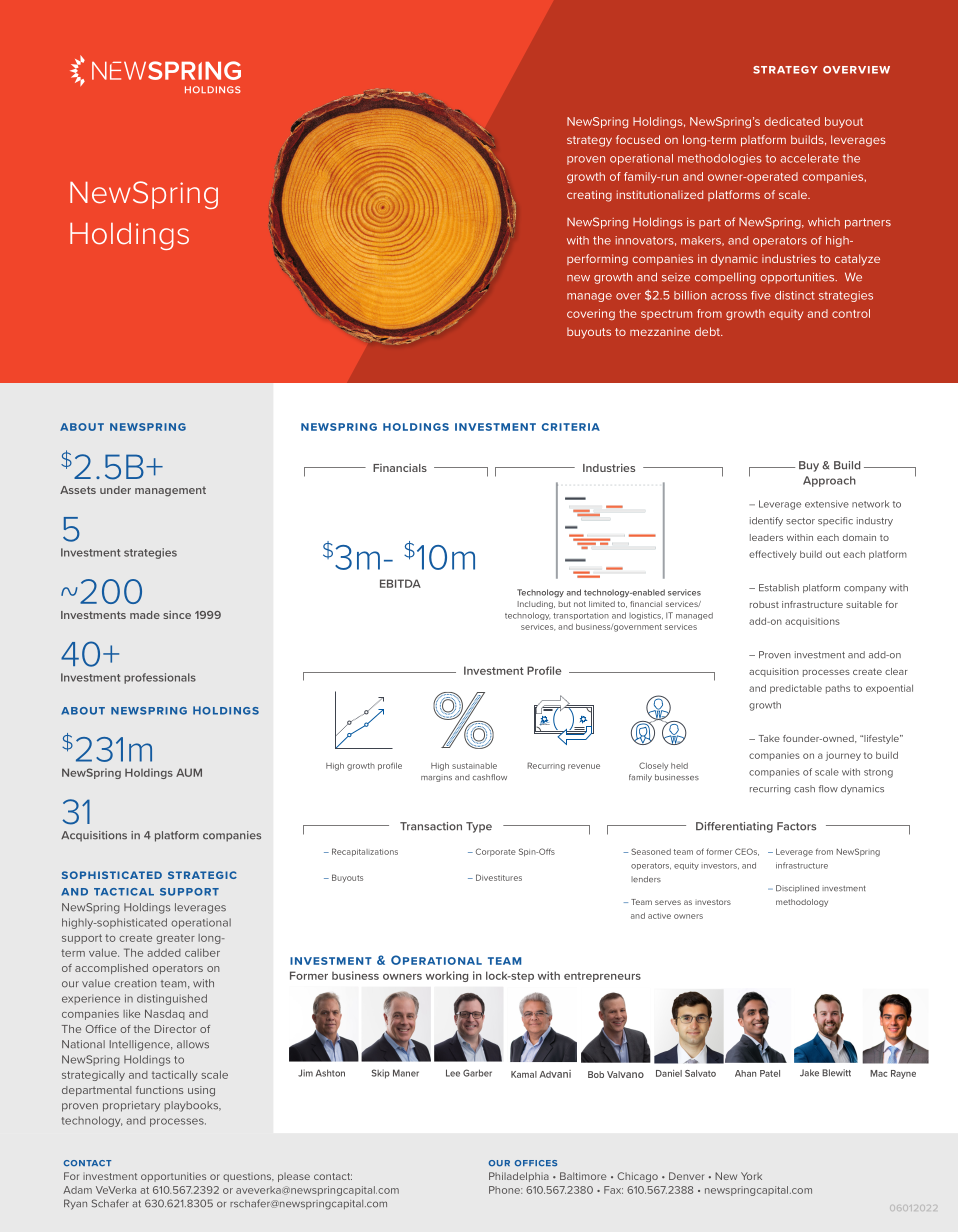 The width and height of the image is (958, 1232). Describe the element at coordinates (160, 678) in the image. I see `professionals` at that location.
